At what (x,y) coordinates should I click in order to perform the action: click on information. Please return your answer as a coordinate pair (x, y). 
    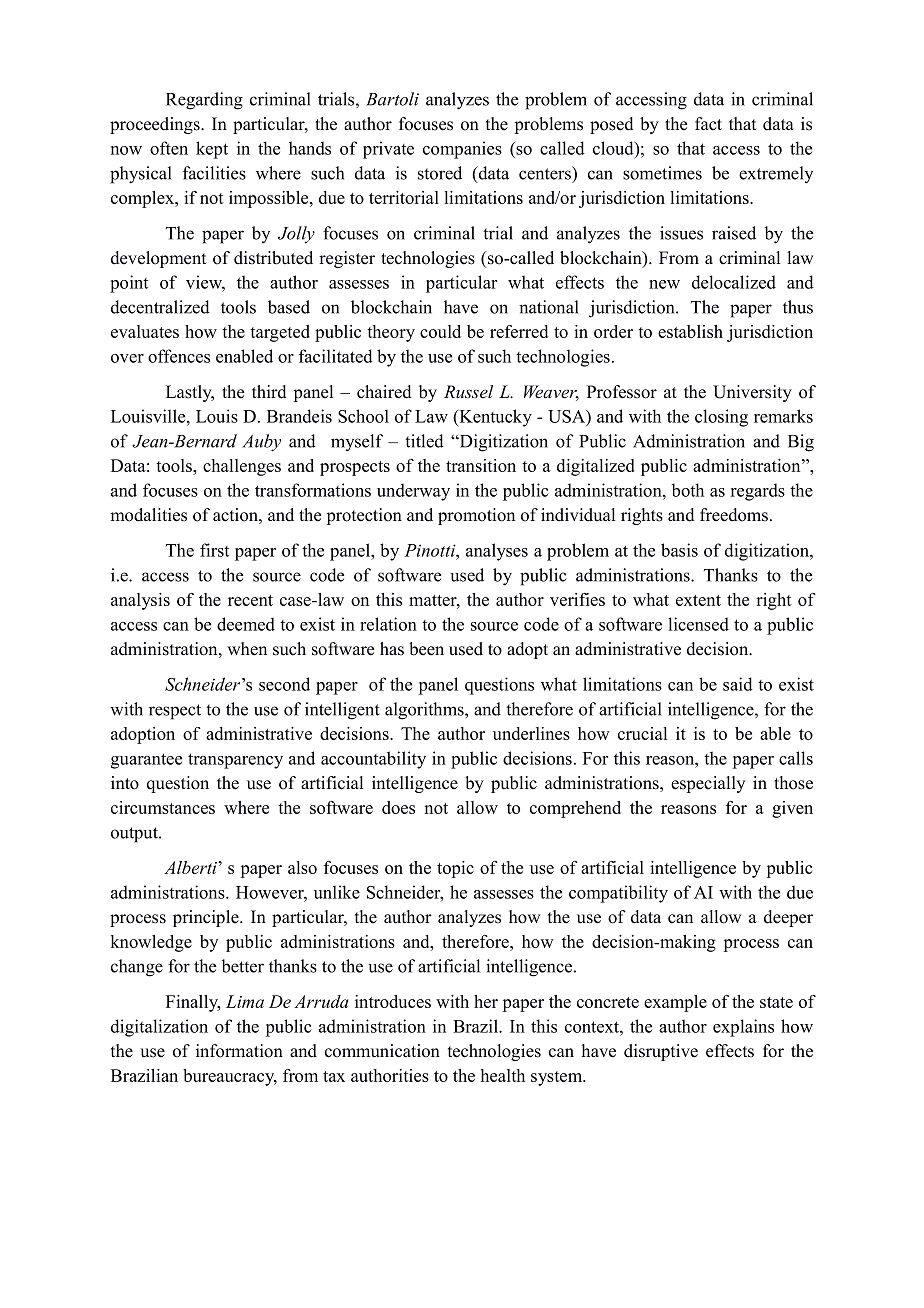
    Looking at the image, I should click on (239, 1051).
